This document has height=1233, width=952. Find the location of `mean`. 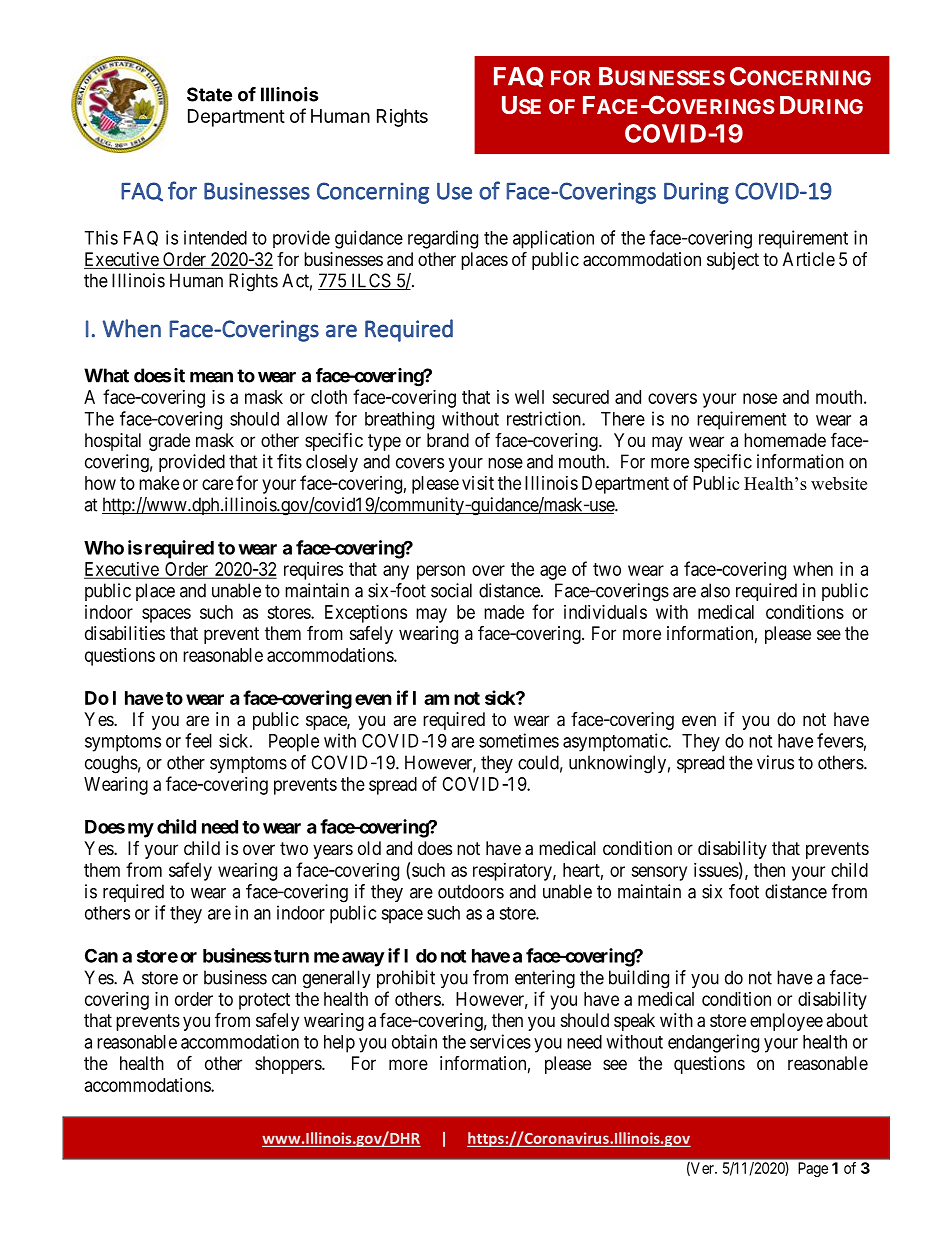

mean is located at coordinates (211, 377).
